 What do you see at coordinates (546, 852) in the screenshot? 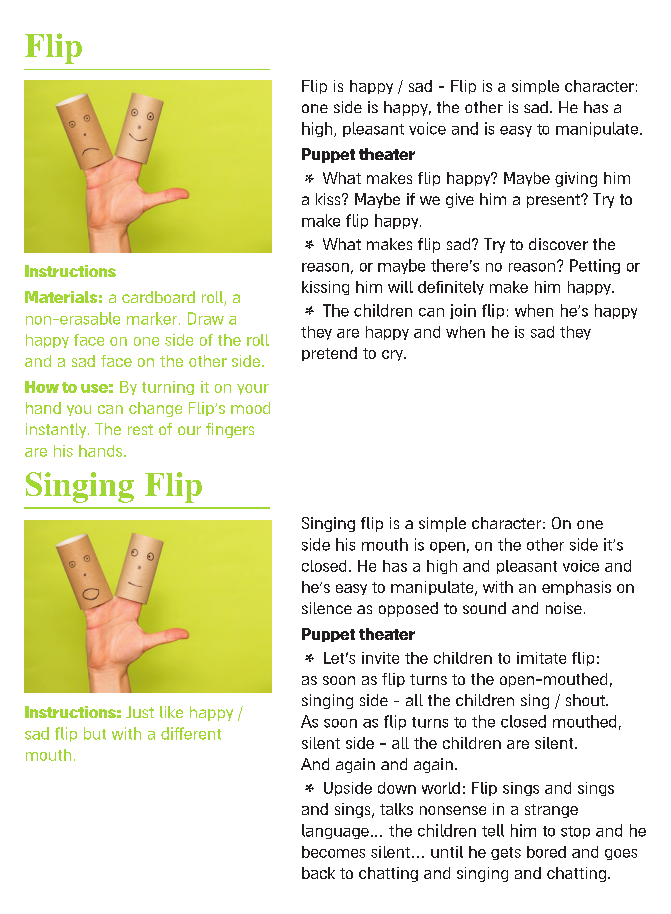
I see `bored` at bounding box center [546, 852].
